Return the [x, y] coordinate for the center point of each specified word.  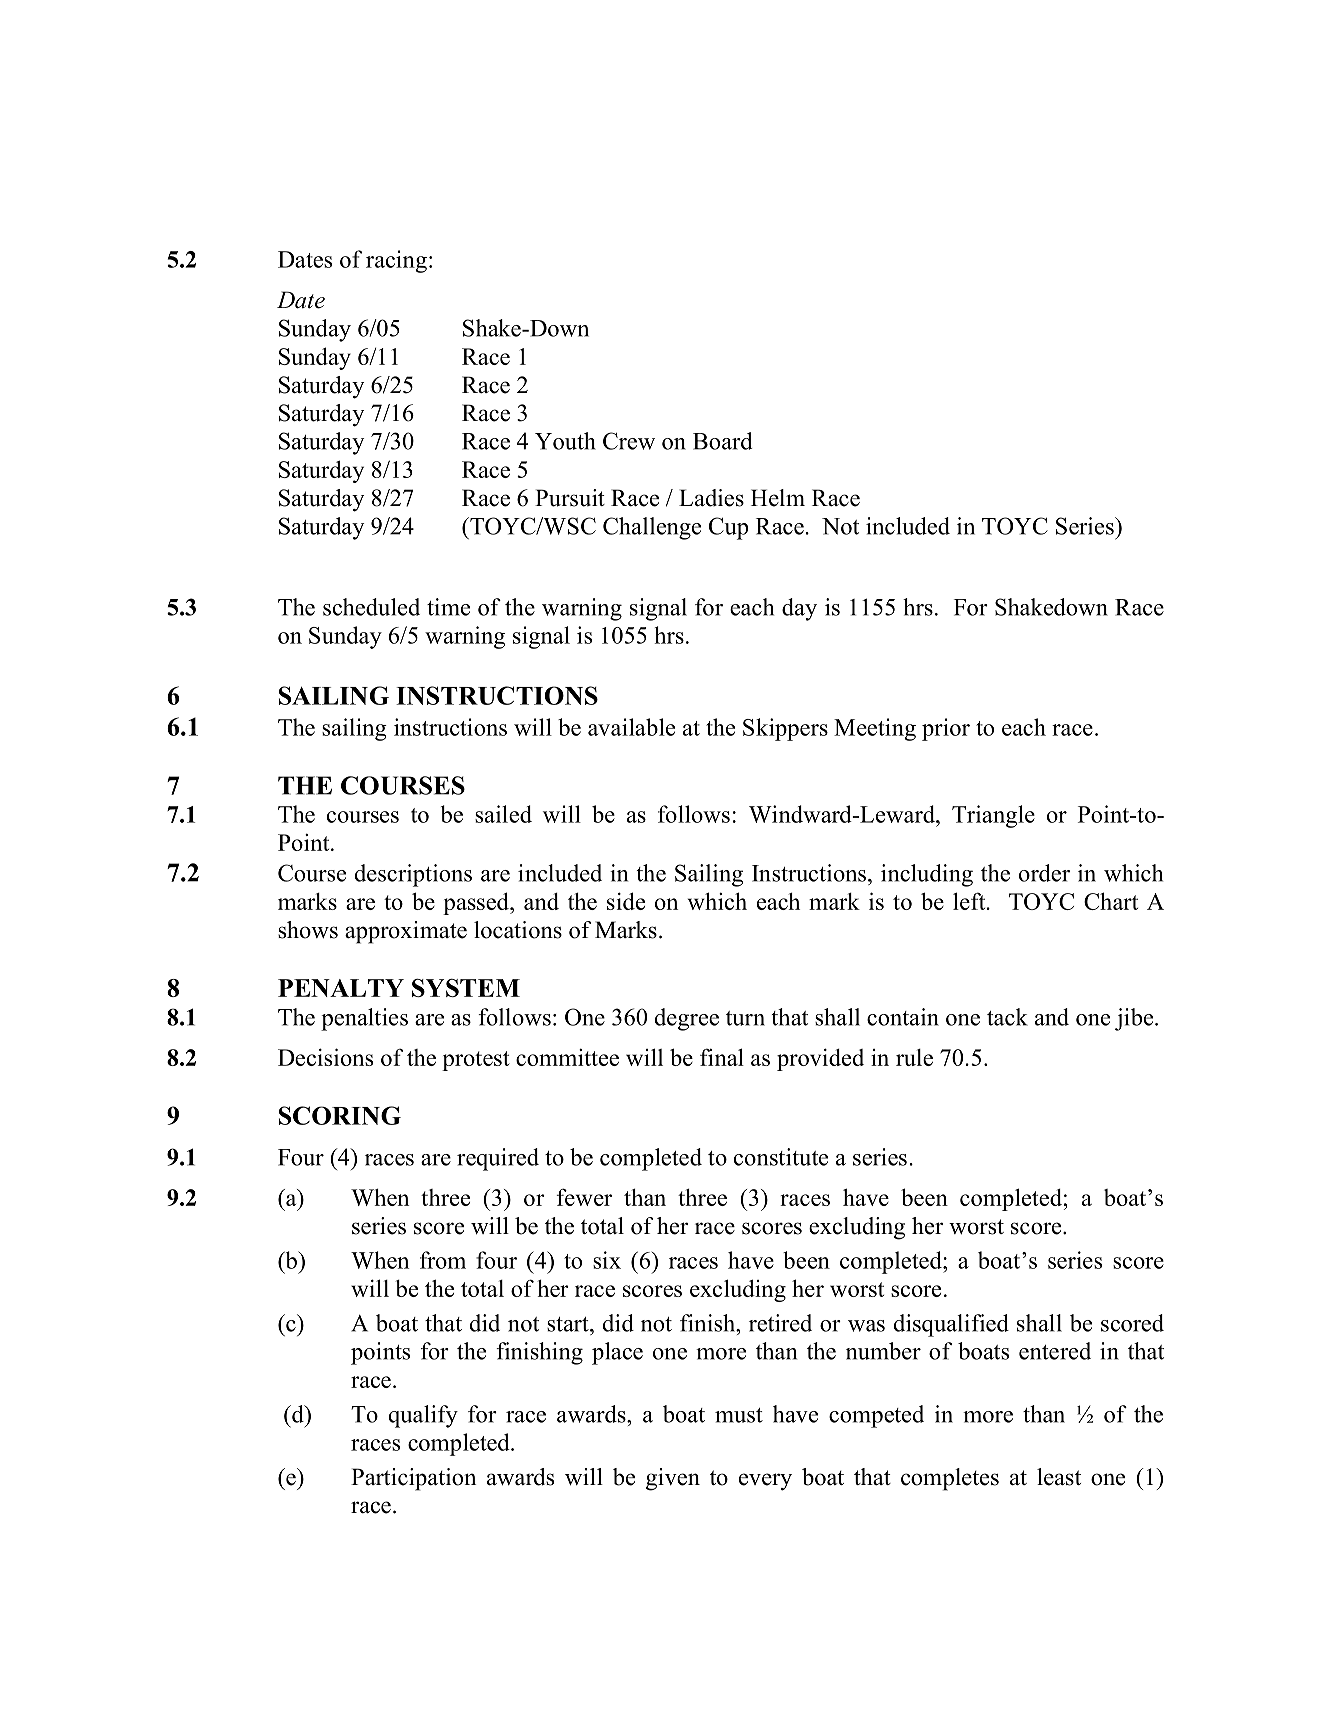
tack [1007, 1017]
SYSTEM [466, 988]
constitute [781, 1157]
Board [723, 441]
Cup [728, 528]
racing [396, 261]
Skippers [785, 729]
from [443, 1260]
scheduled [371, 607]
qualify [423, 1416]
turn [745, 1018]
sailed [503, 814]
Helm [778, 498]
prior [946, 729]
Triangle [993, 816]
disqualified [951, 1325]
